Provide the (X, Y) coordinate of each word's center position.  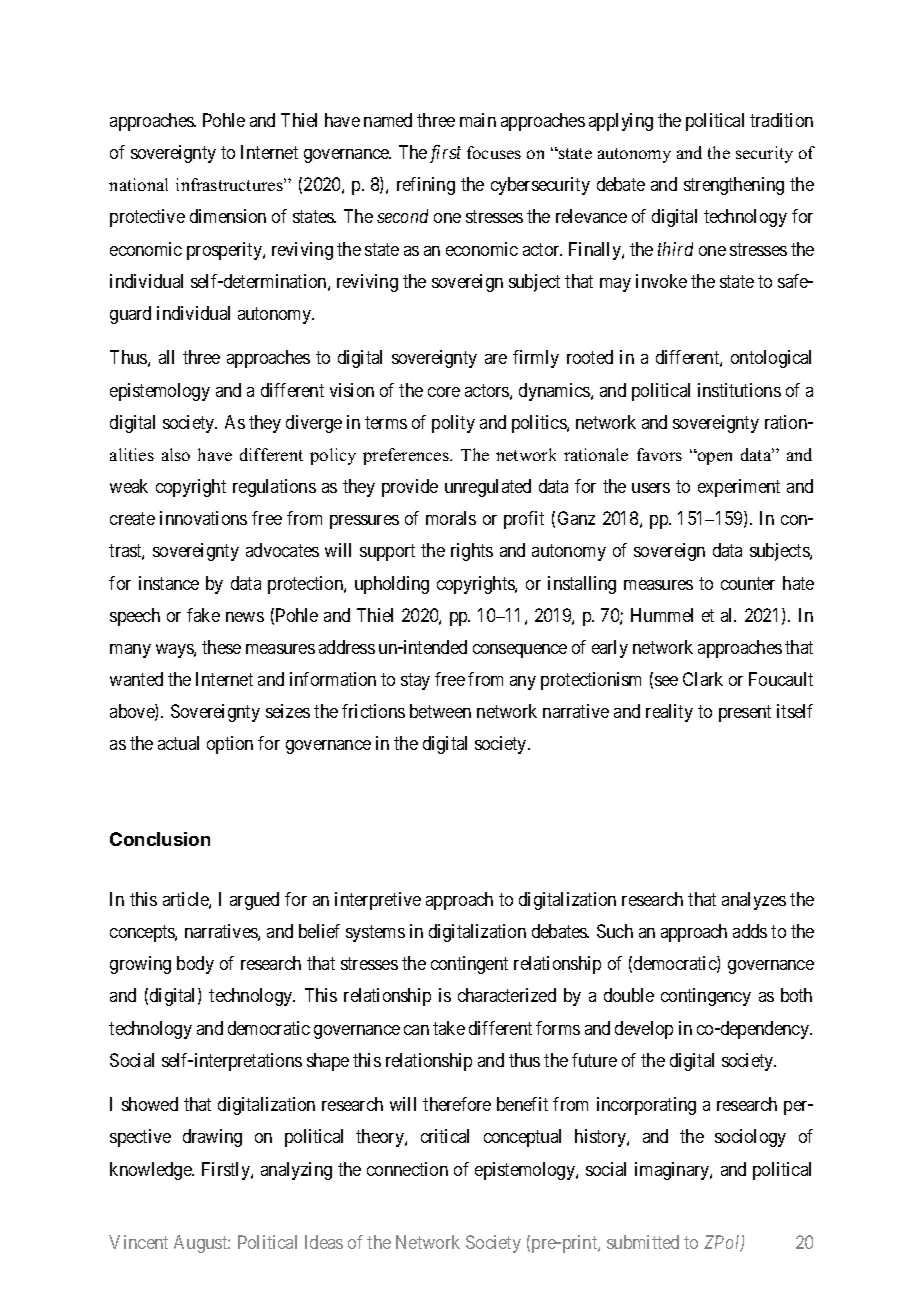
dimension (228, 216)
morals (451, 518)
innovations (203, 518)
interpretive (378, 901)
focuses (494, 152)
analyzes (754, 901)
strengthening (734, 186)
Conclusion (160, 839)
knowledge (152, 1171)
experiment (739, 488)
